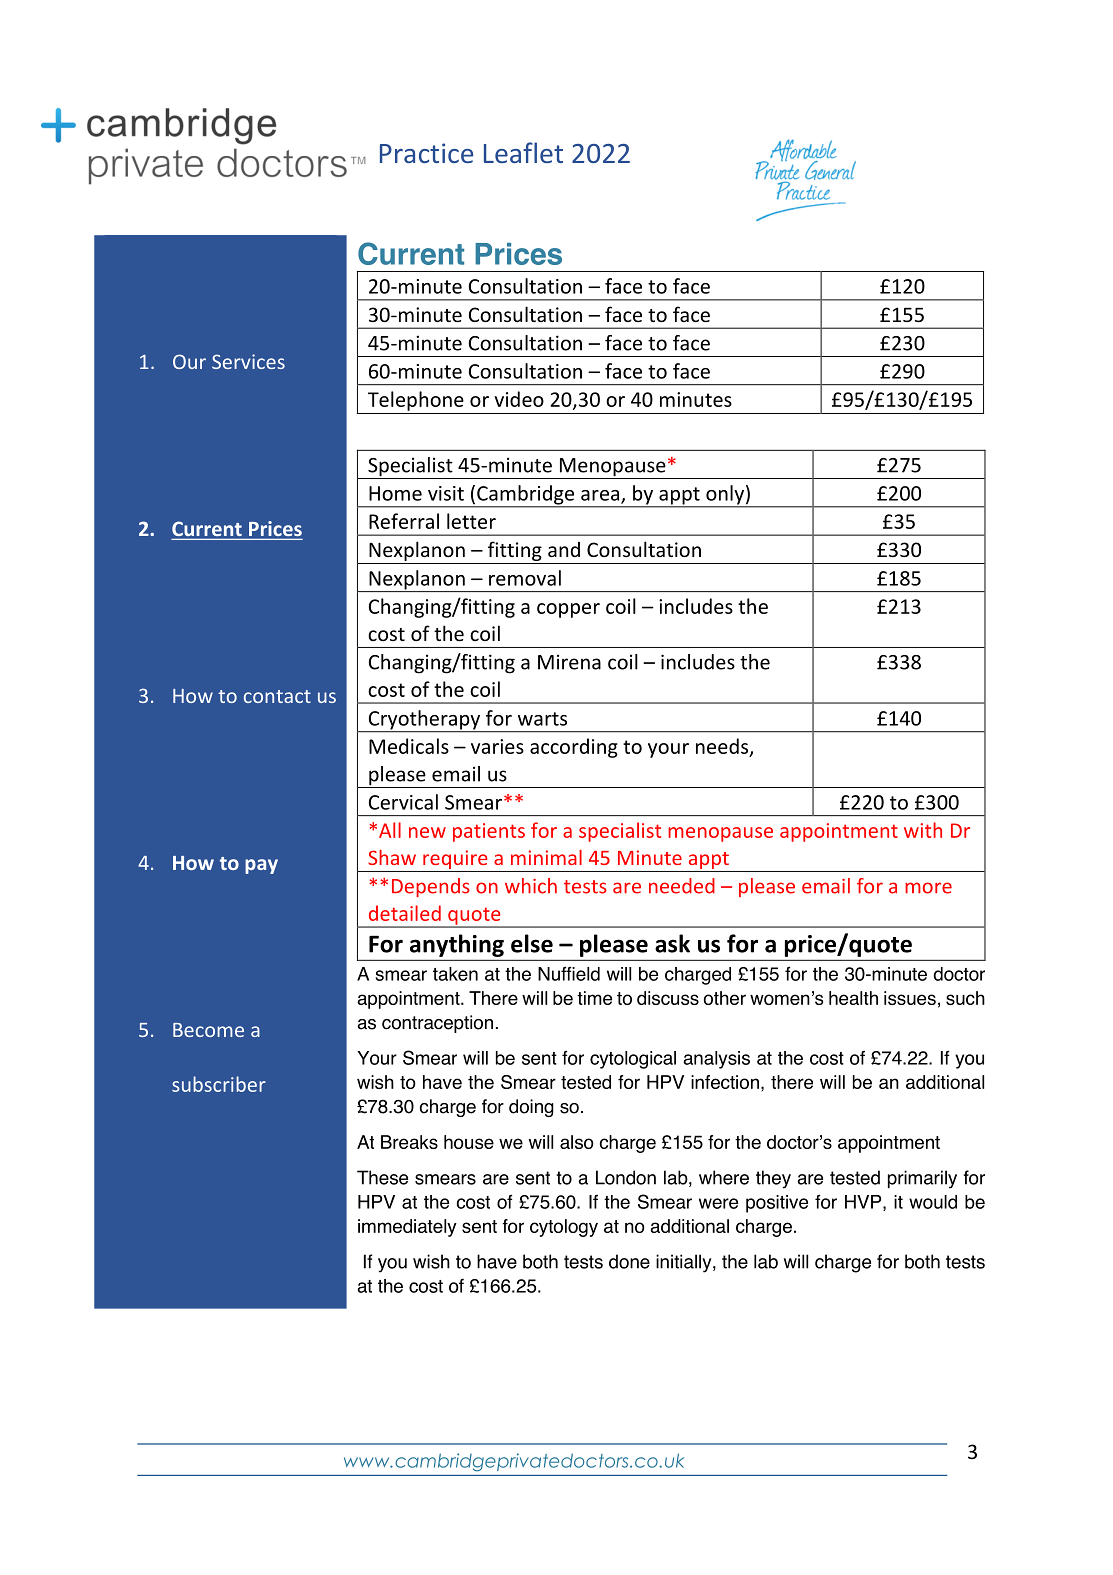 The height and width of the screenshot is (1575, 1113). Describe the element at coordinates (519, 399) in the screenshot. I see `video` at that location.
